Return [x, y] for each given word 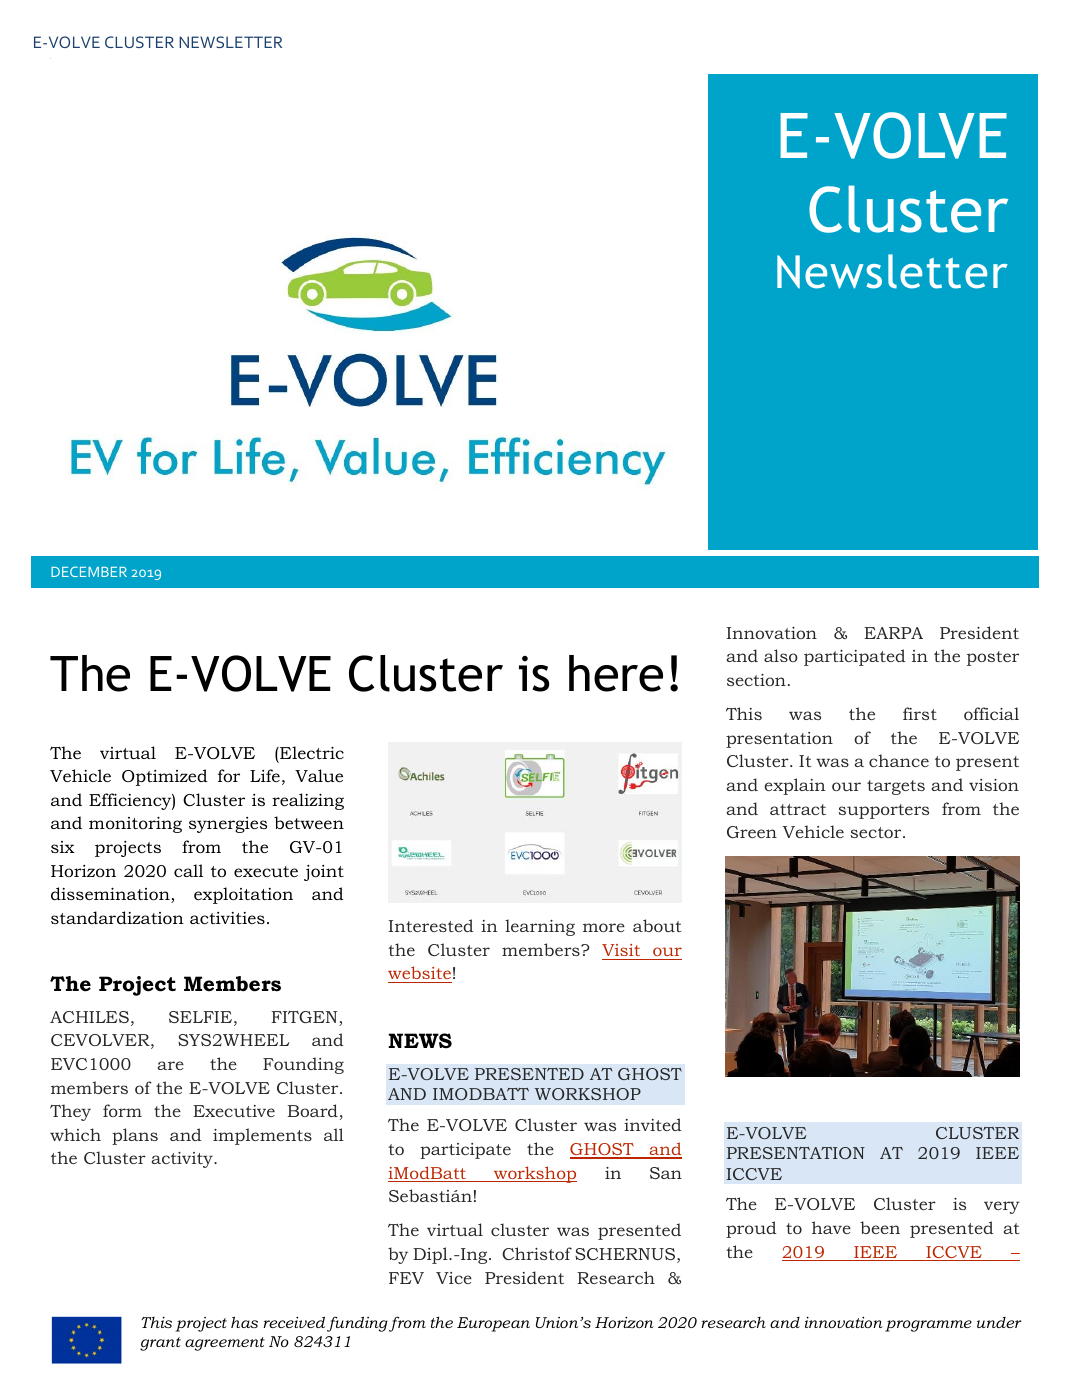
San [666, 1173]
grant [160, 1344]
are [171, 1065]
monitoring [135, 824]
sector [877, 832]
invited [653, 1124]
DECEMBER [89, 571]
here [616, 673]
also [781, 655]
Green [752, 832]
